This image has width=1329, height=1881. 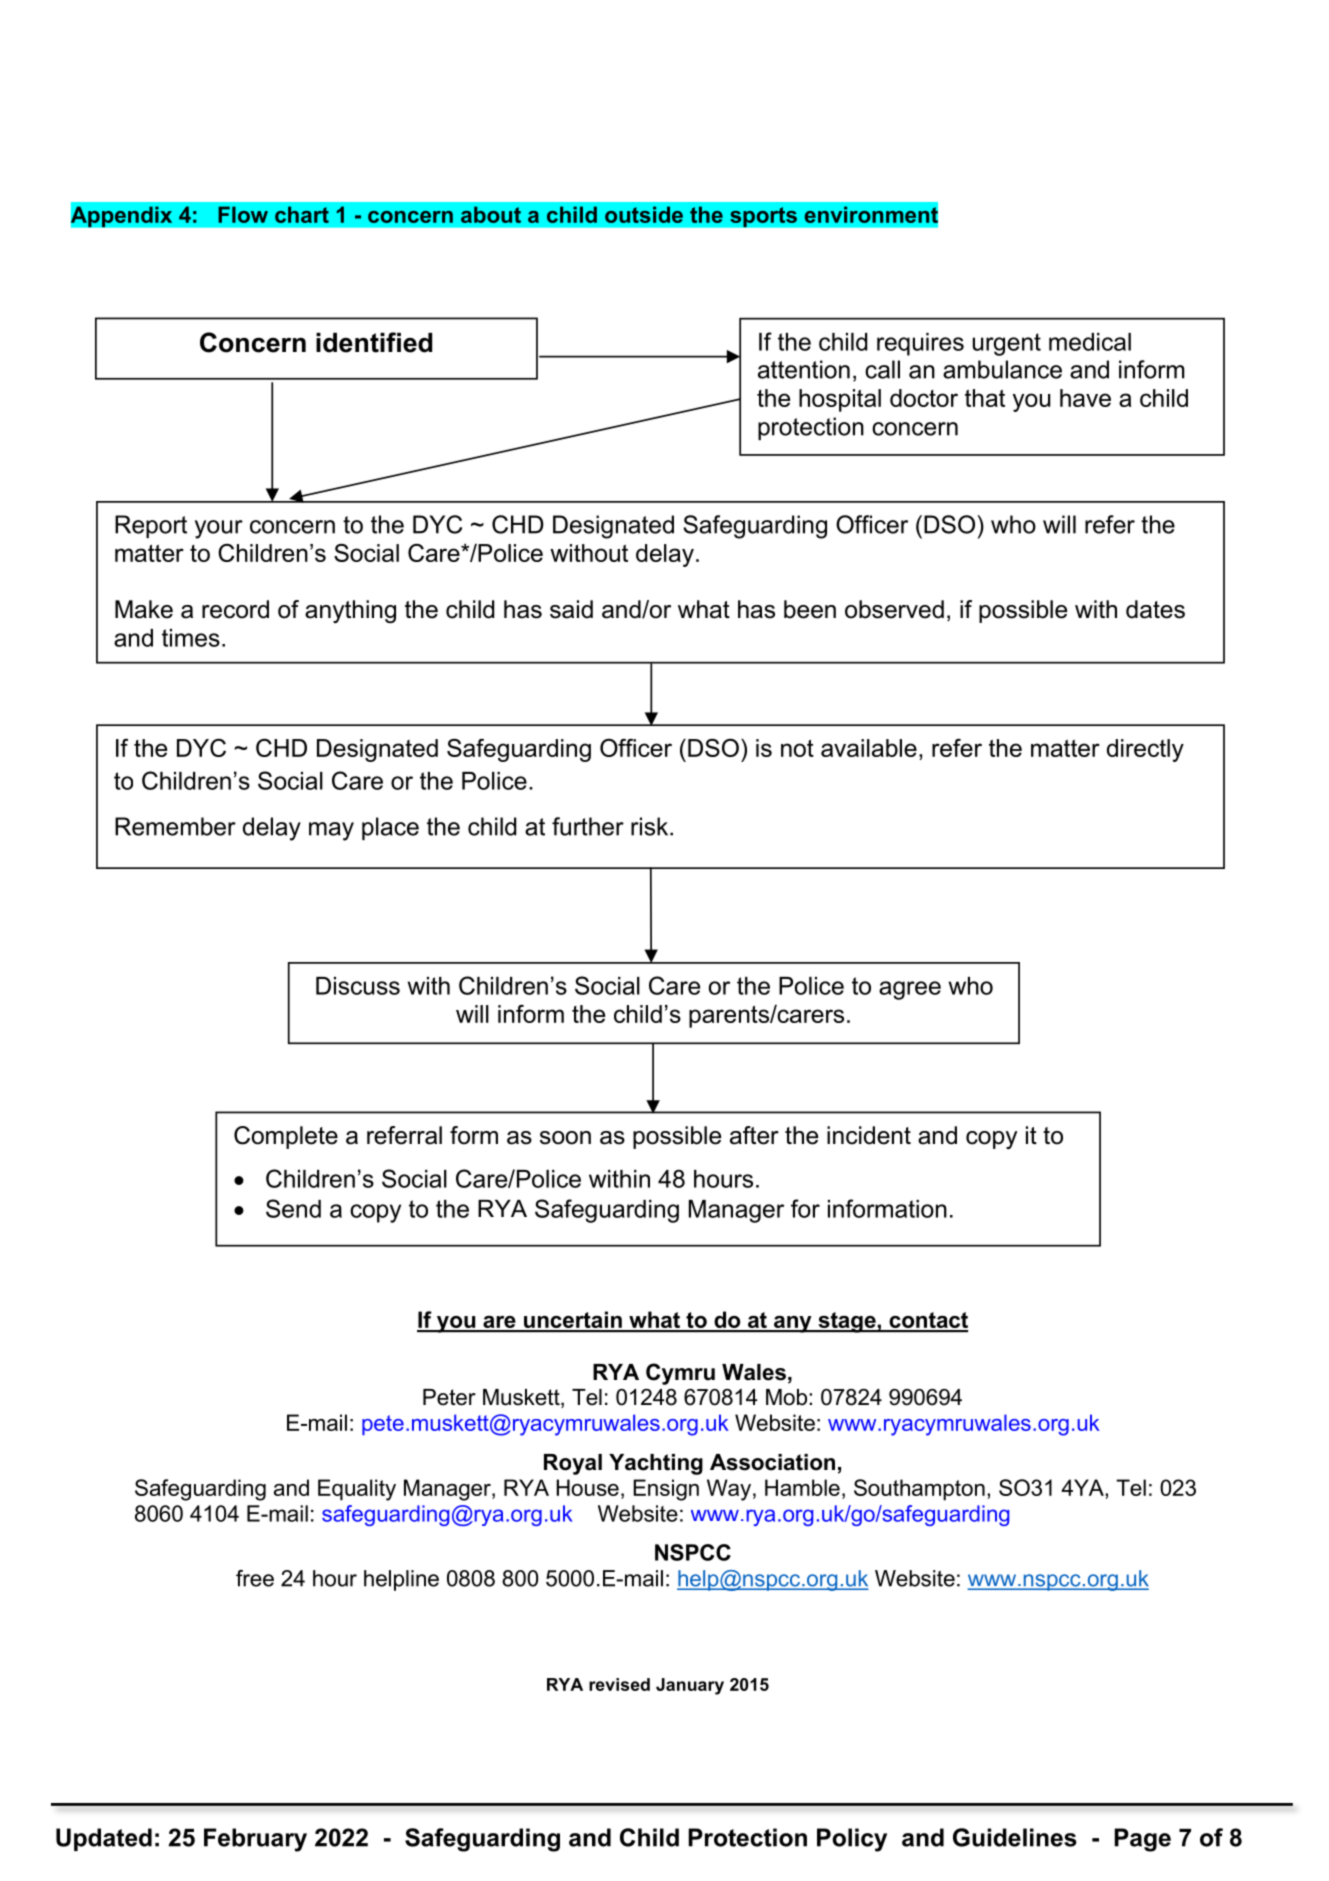 I want to click on Discuss, so click(x=358, y=986).
